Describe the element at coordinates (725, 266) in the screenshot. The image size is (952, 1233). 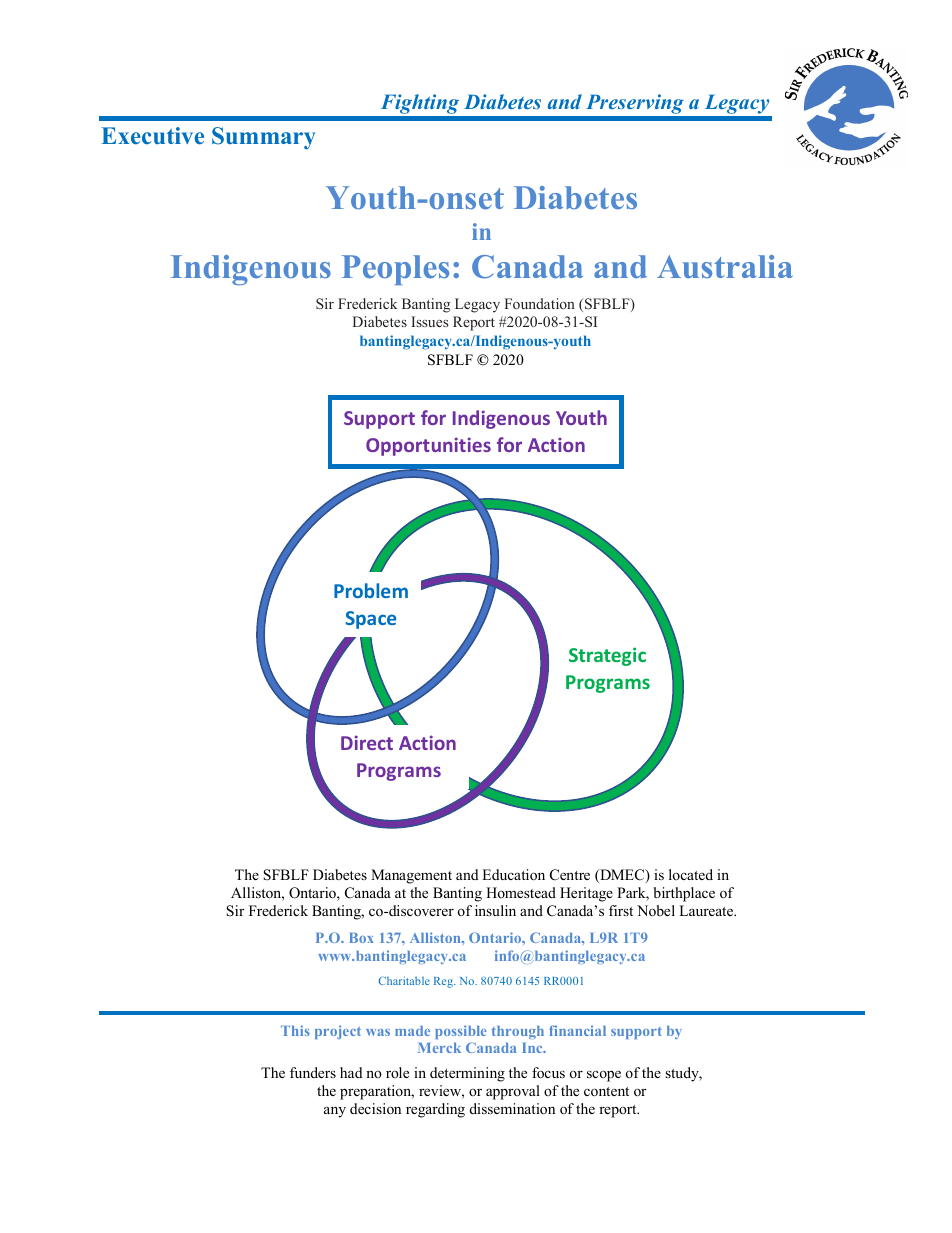
I see `Australia` at that location.
